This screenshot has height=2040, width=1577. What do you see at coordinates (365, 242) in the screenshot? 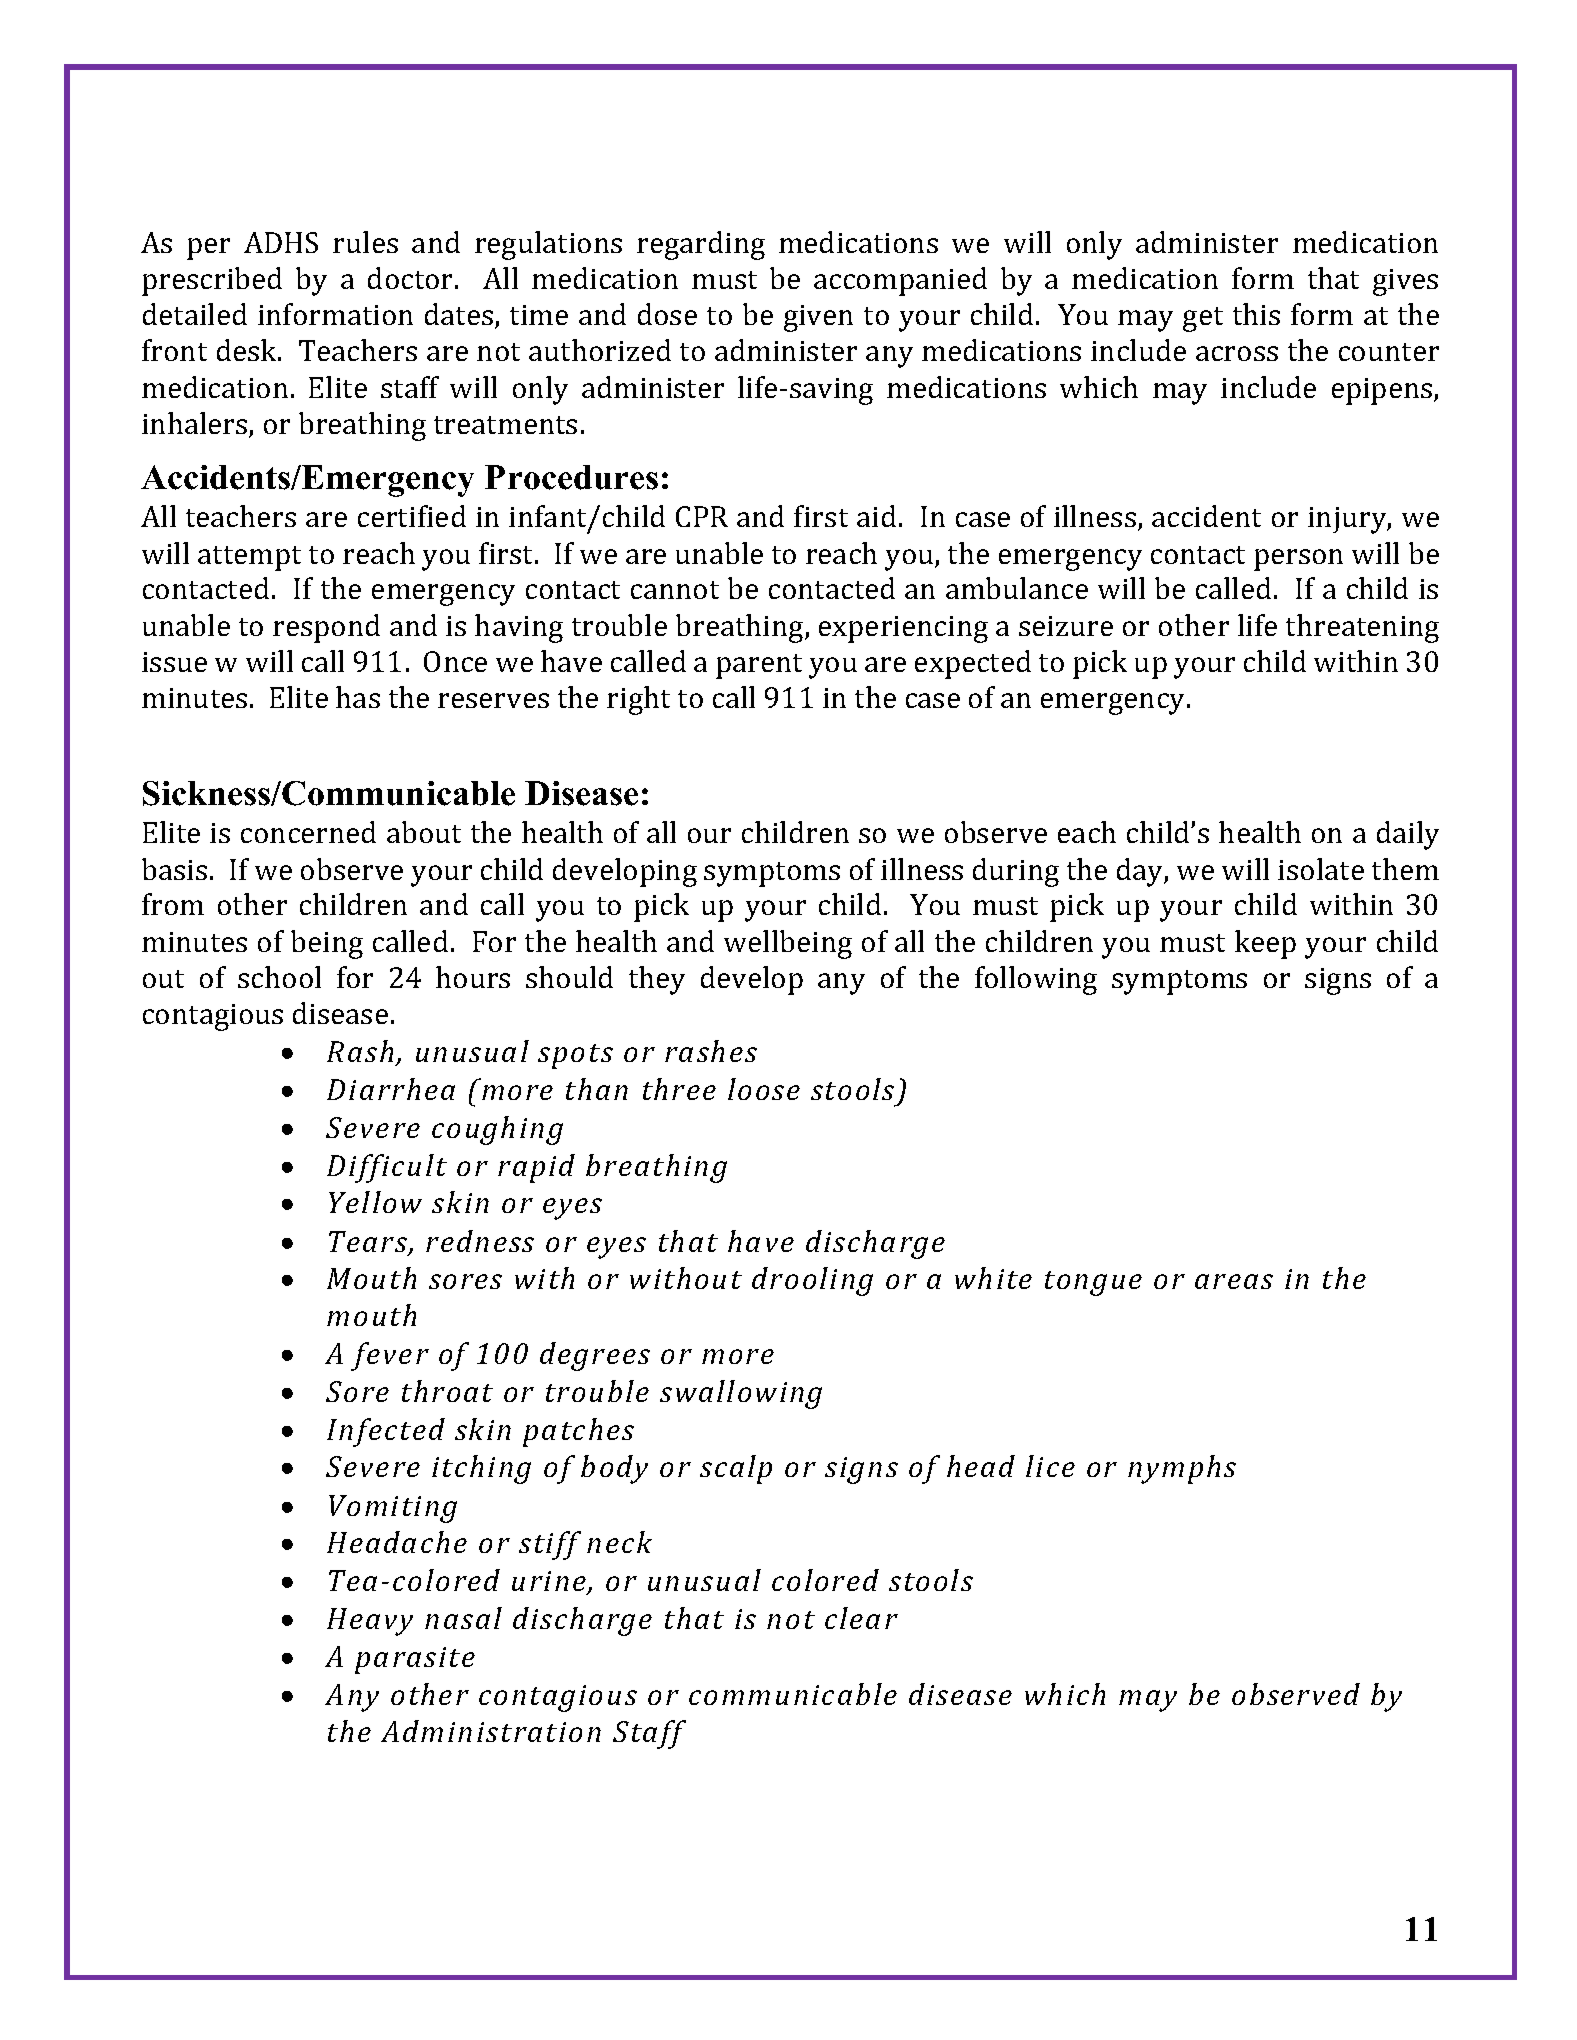
I see `rules` at bounding box center [365, 242].
